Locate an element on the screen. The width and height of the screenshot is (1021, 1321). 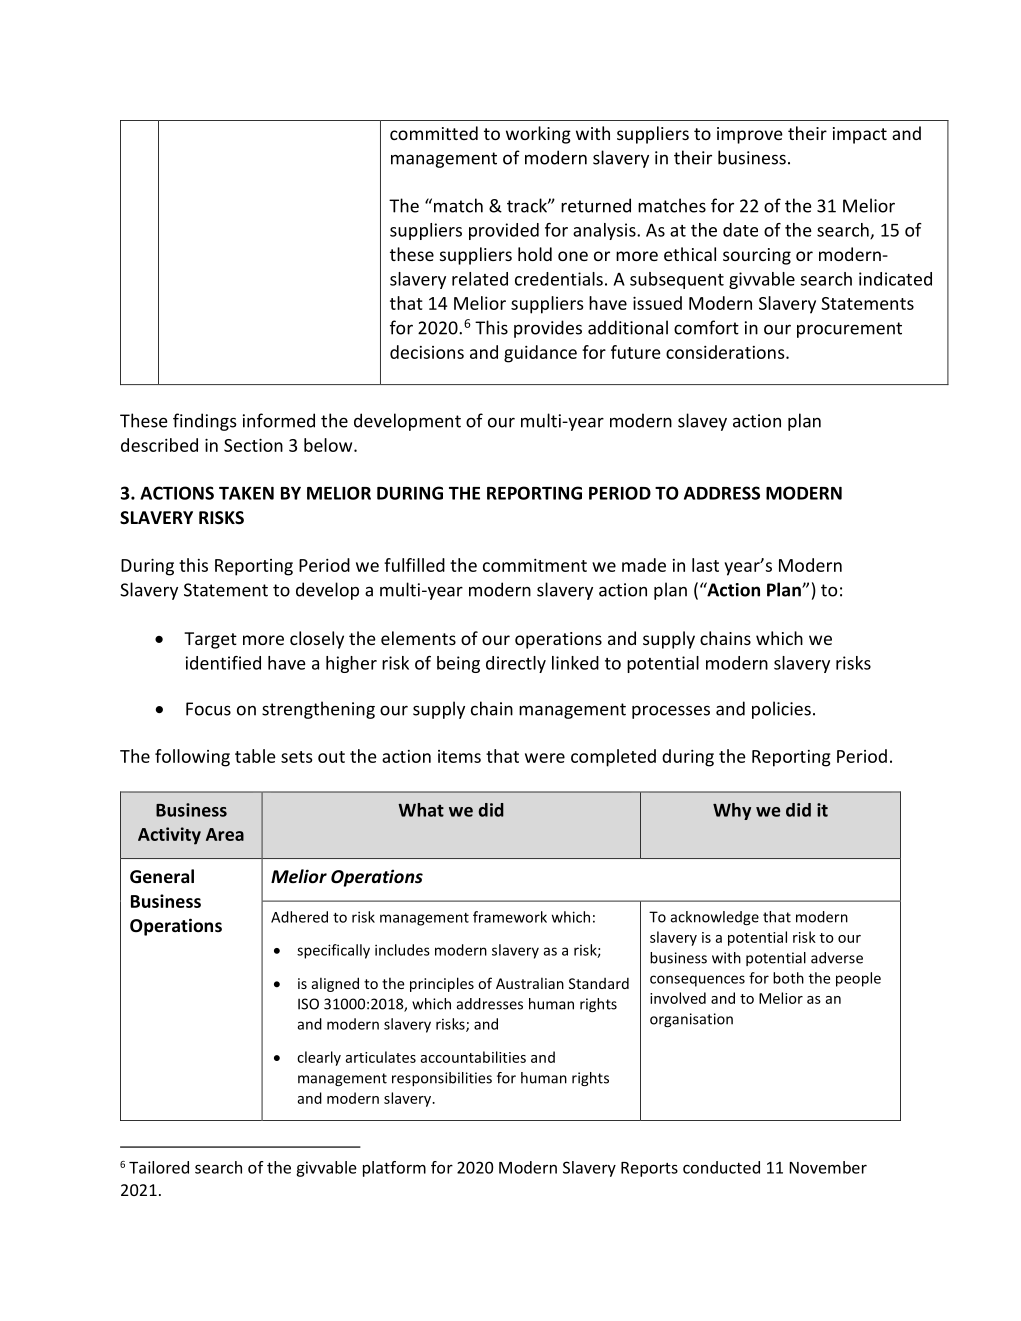
impact is located at coordinates (860, 135).
